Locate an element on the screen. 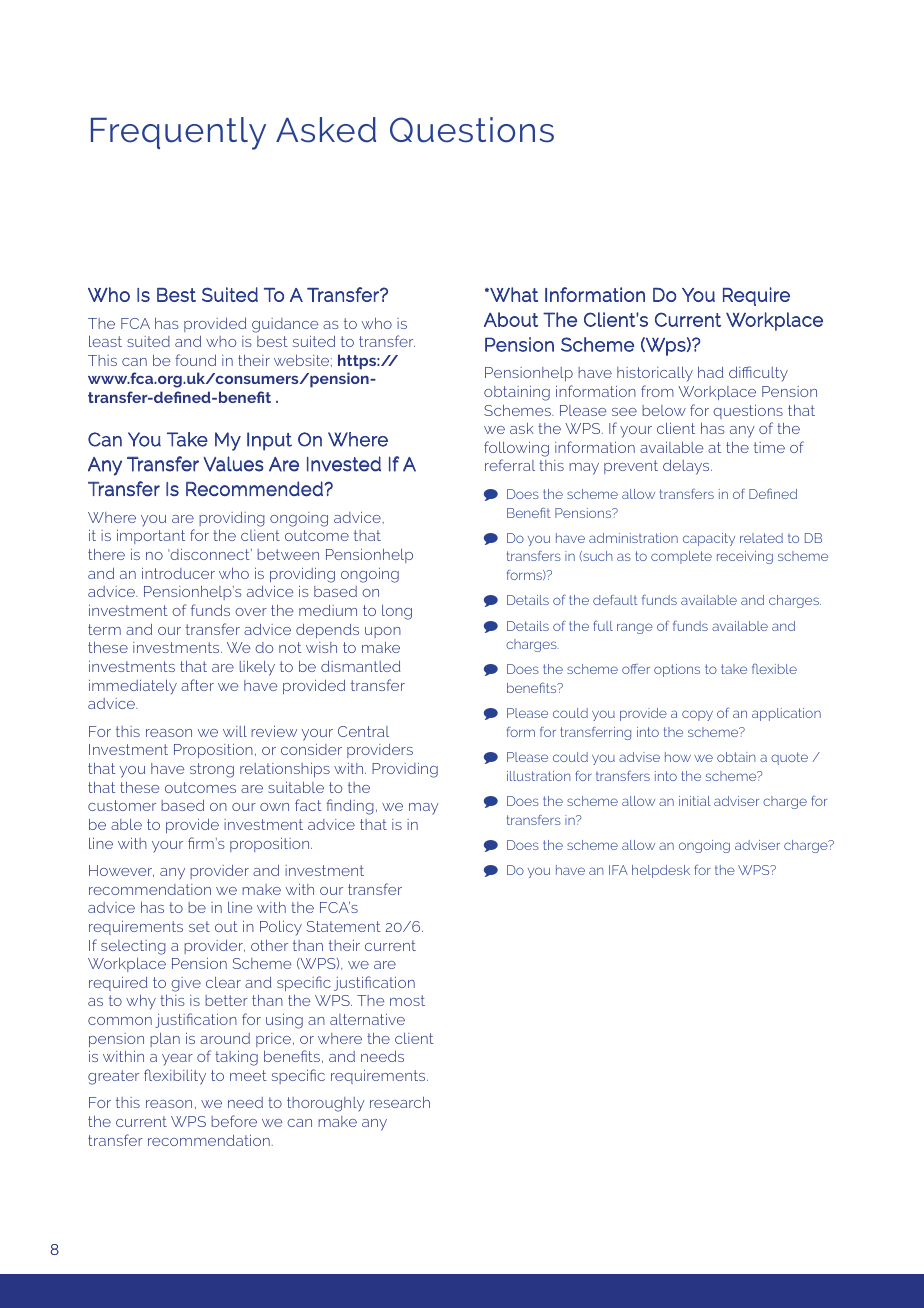  illustration is located at coordinates (539, 776).
